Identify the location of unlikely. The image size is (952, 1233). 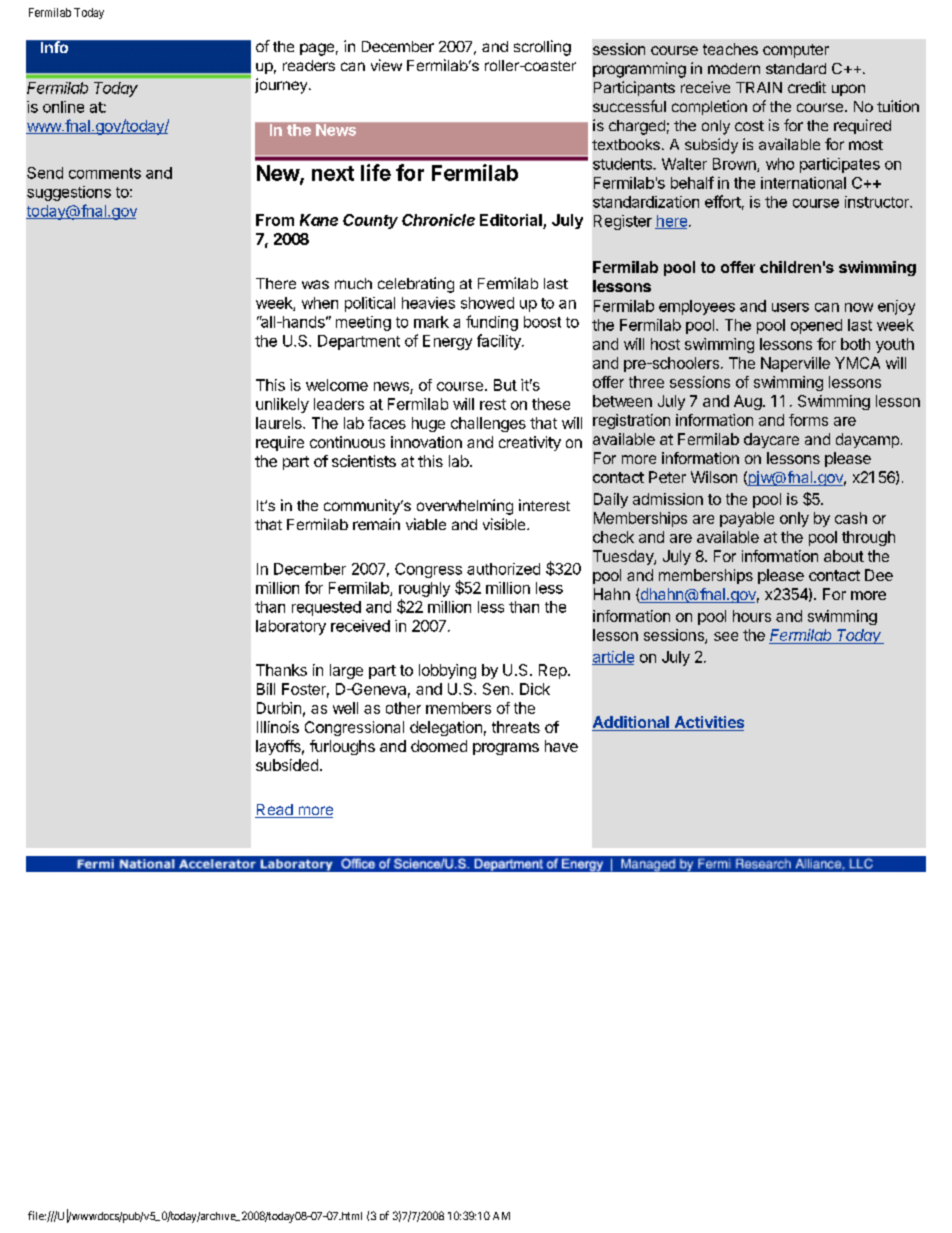
(282, 405).
